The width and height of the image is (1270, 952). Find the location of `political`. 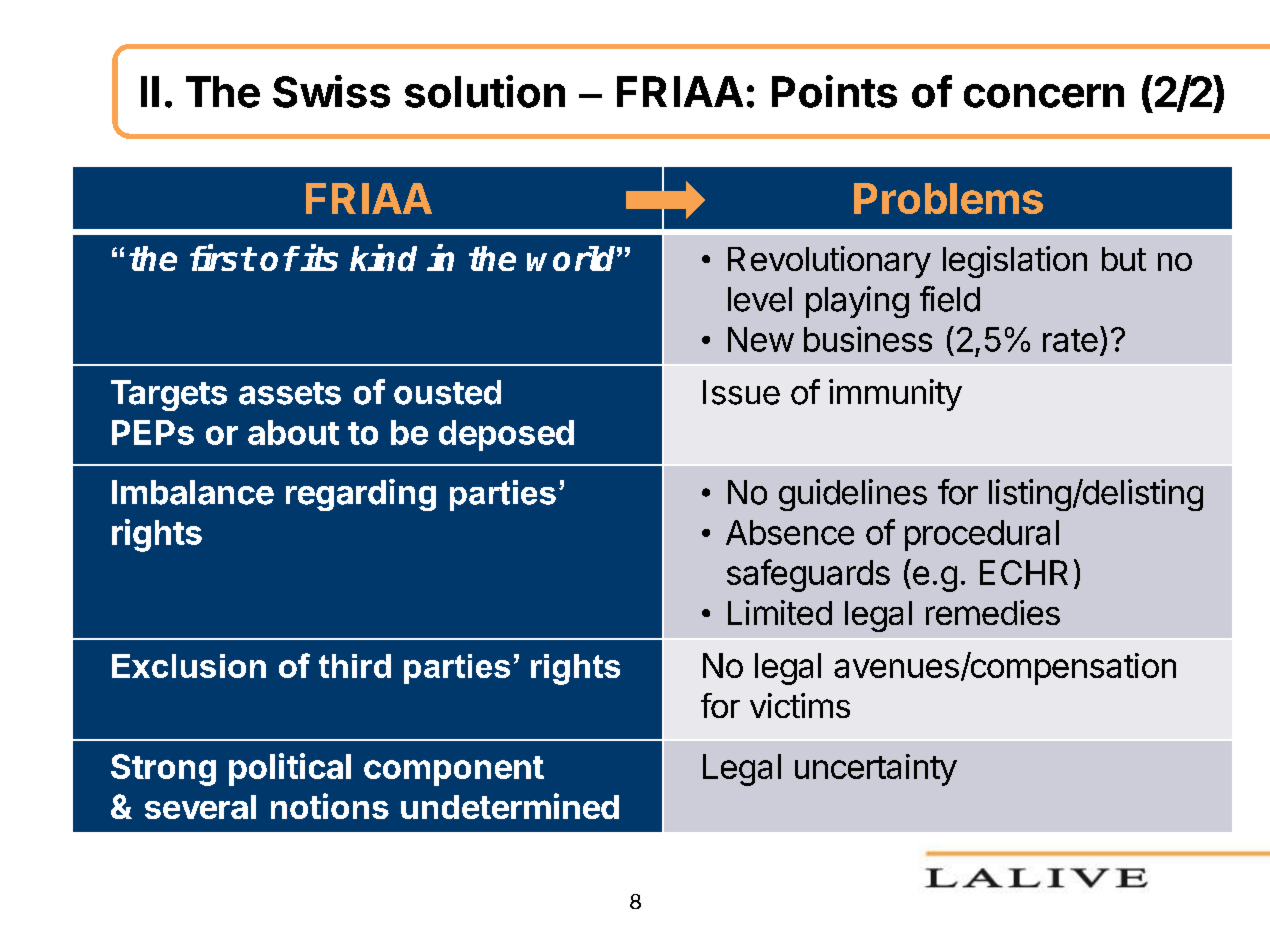

political is located at coordinates (290, 769).
